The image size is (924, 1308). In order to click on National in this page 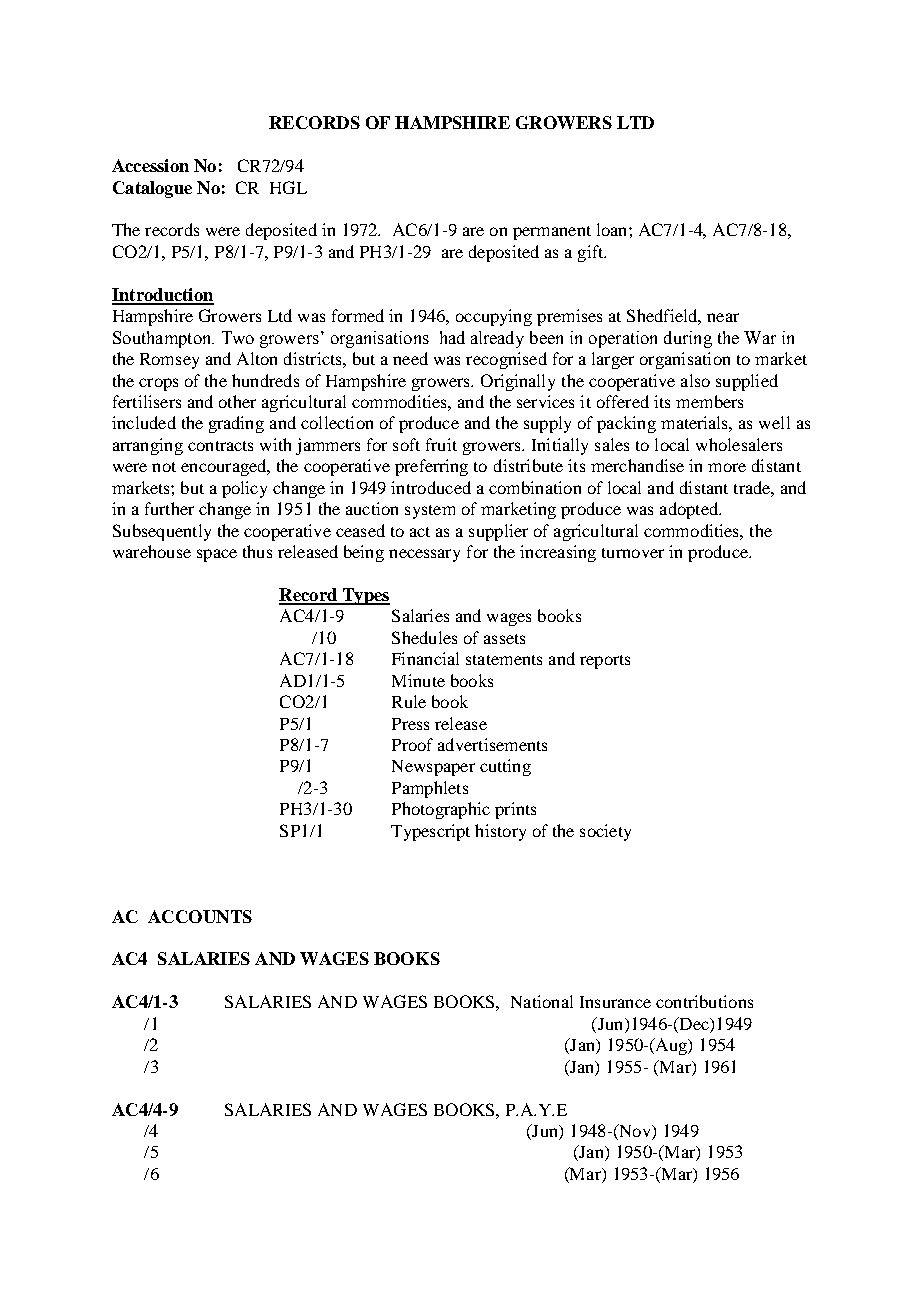, I will do `click(542, 1001)`.
